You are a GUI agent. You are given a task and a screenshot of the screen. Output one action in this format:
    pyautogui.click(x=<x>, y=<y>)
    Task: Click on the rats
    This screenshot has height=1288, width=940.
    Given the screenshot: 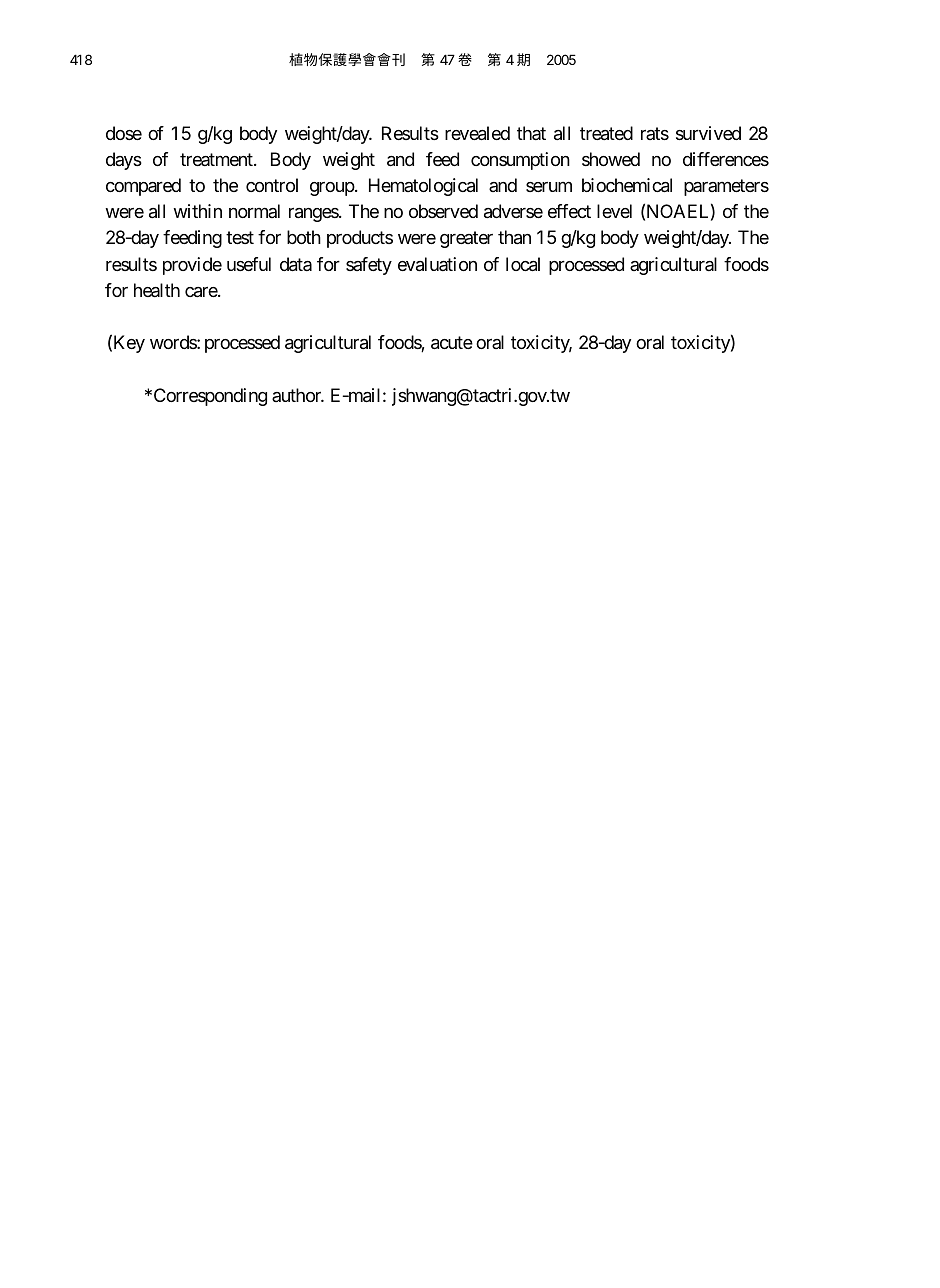 What is the action you would take?
    pyautogui.click(x=655, y=133)
